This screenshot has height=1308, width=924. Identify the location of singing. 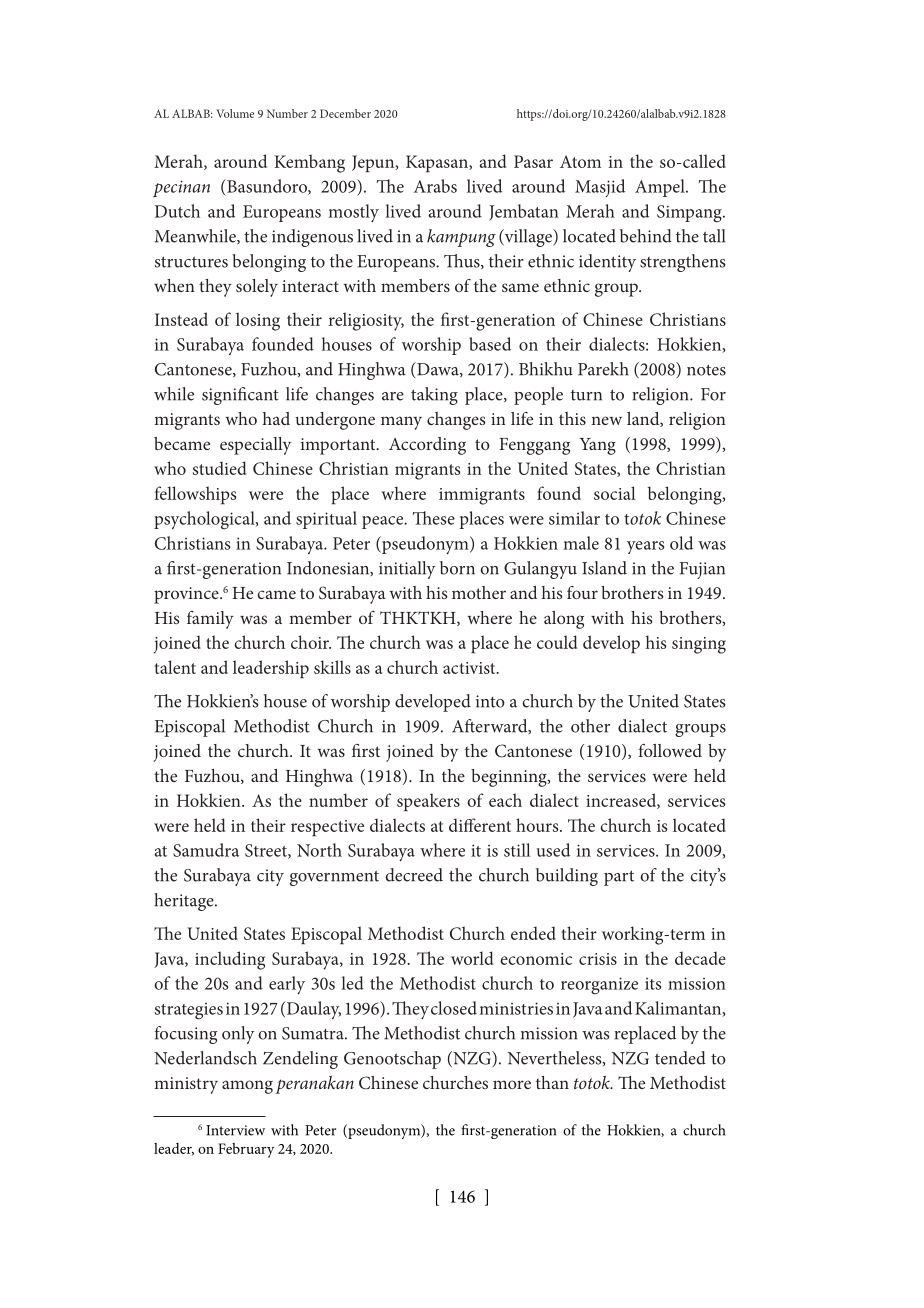
(699, 645).
